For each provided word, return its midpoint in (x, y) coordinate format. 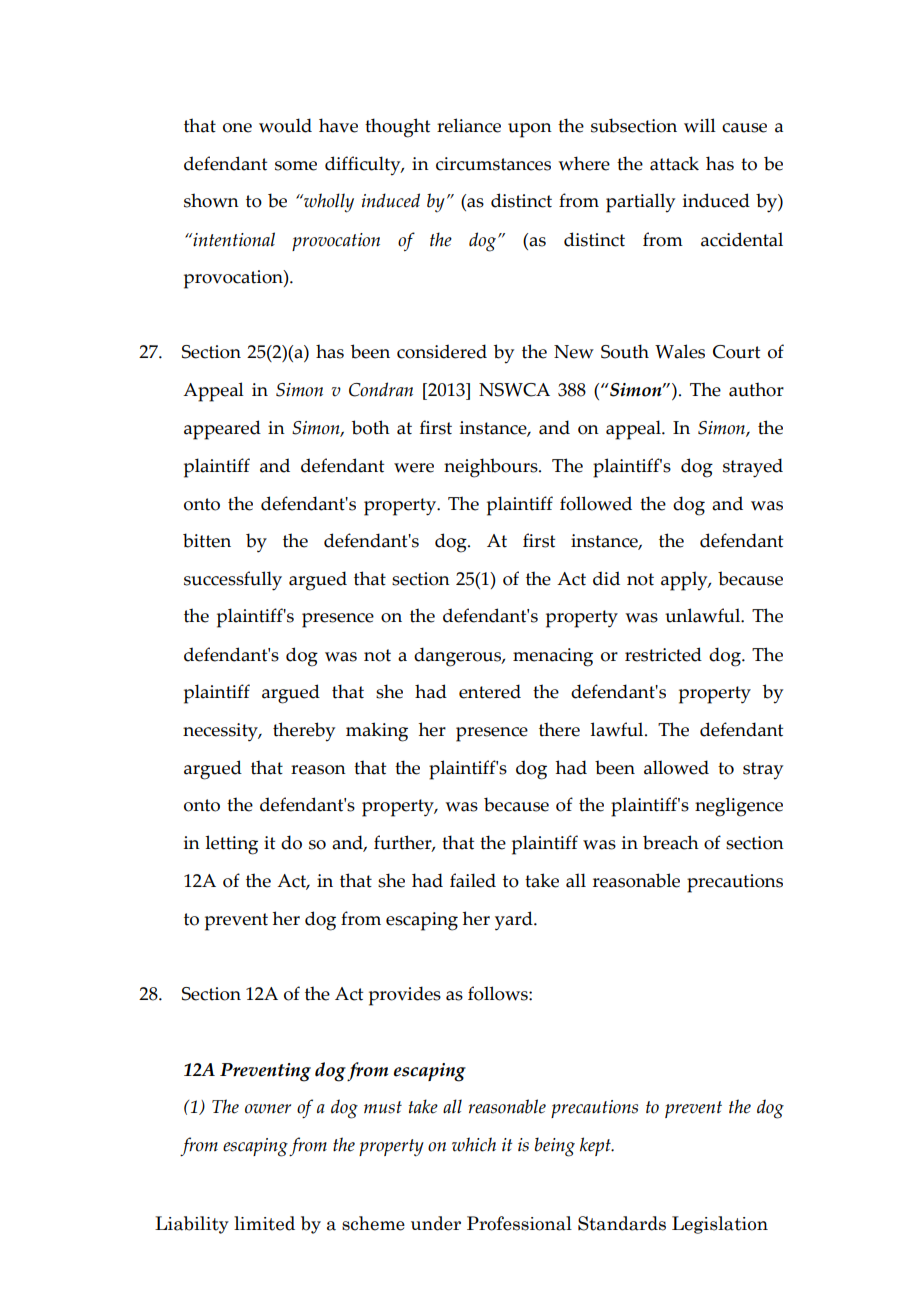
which (474, 1144)
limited (264, 1223)
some (296, 166)
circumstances (493, 164)
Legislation (720, 1225)
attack (674, 163)
